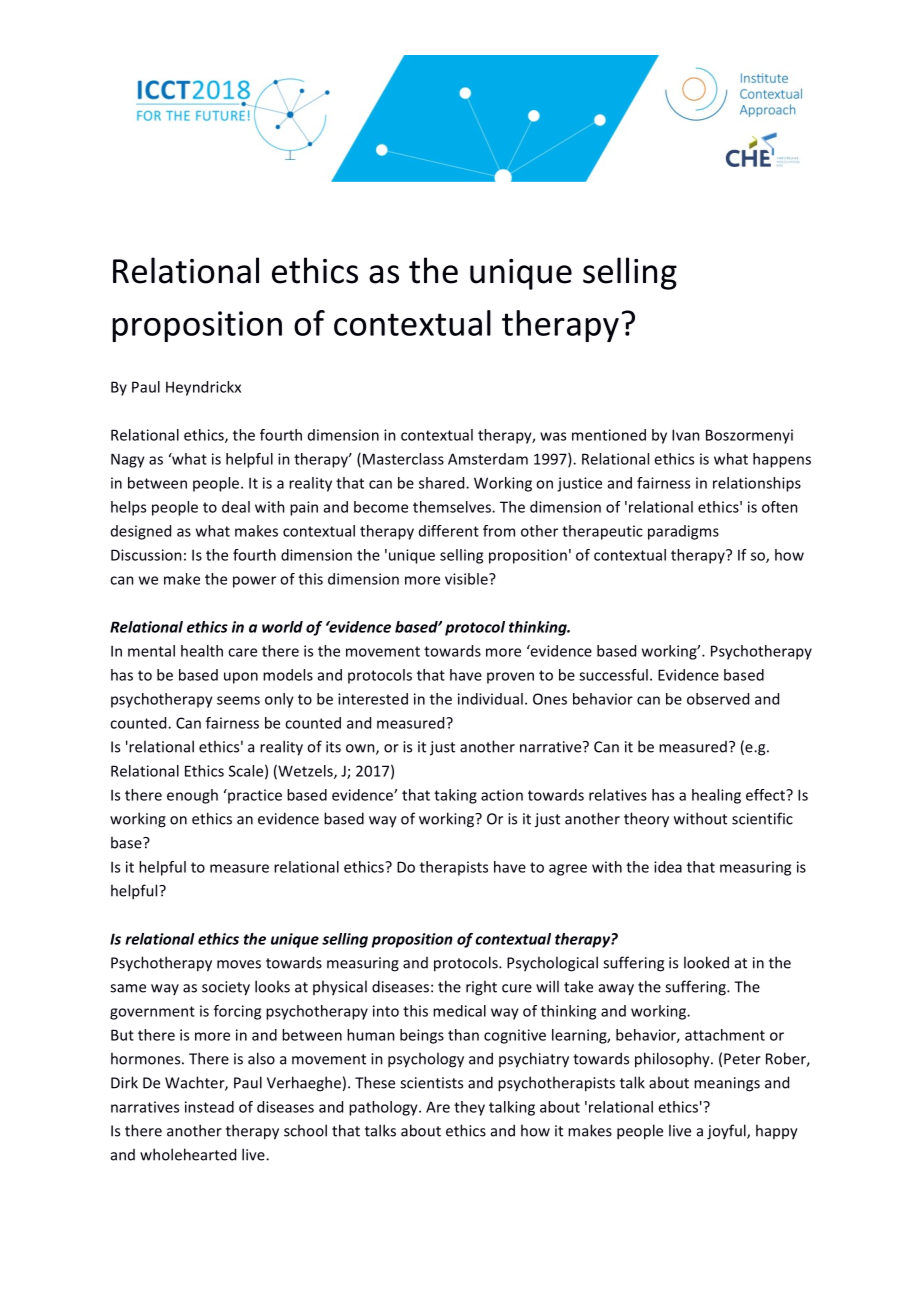  Describe the element at coordinates (241, 678) in the screenshot. I see `upon` at that location.
